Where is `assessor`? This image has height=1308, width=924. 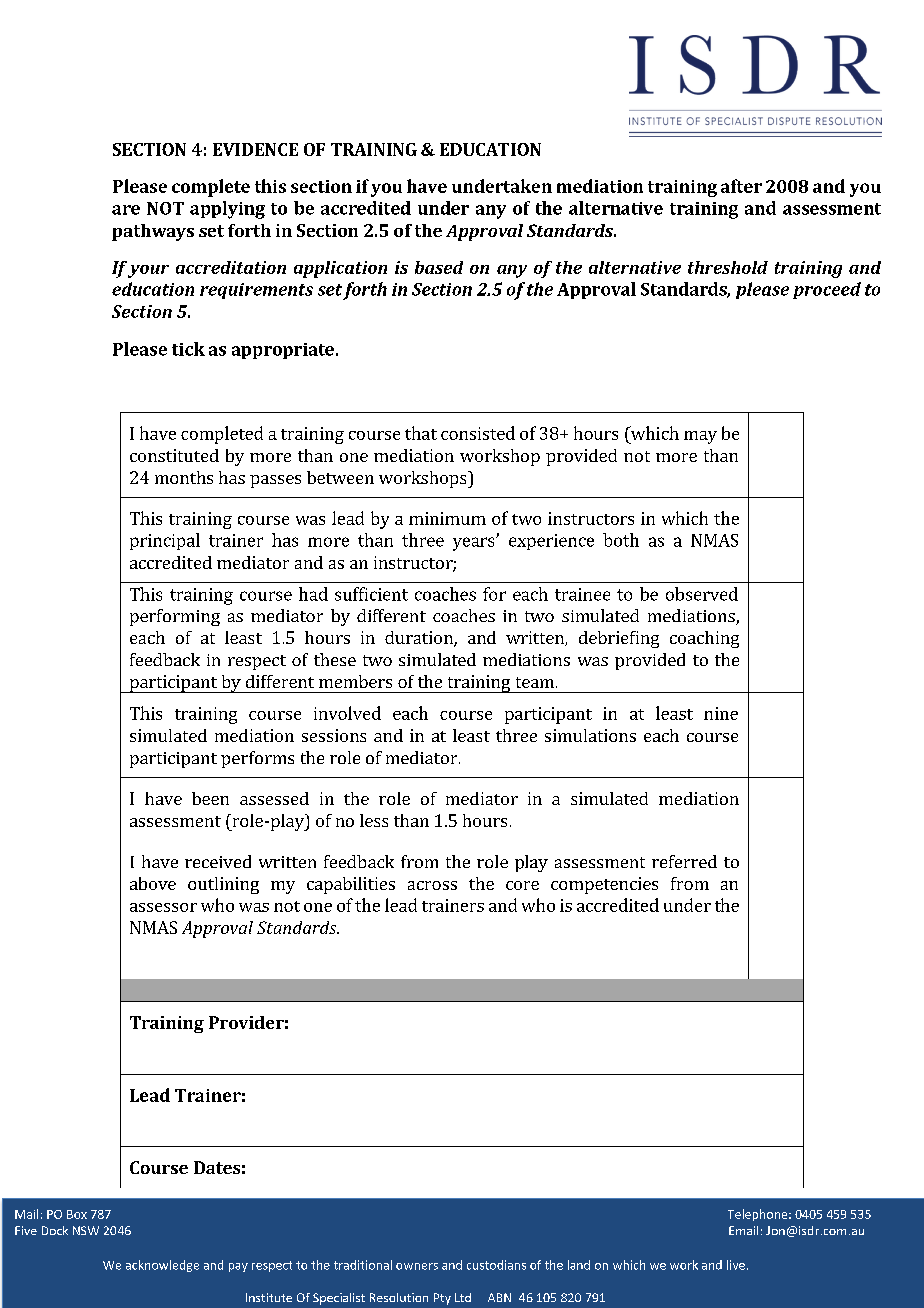 assessor is located at coordinates (163, 907).
